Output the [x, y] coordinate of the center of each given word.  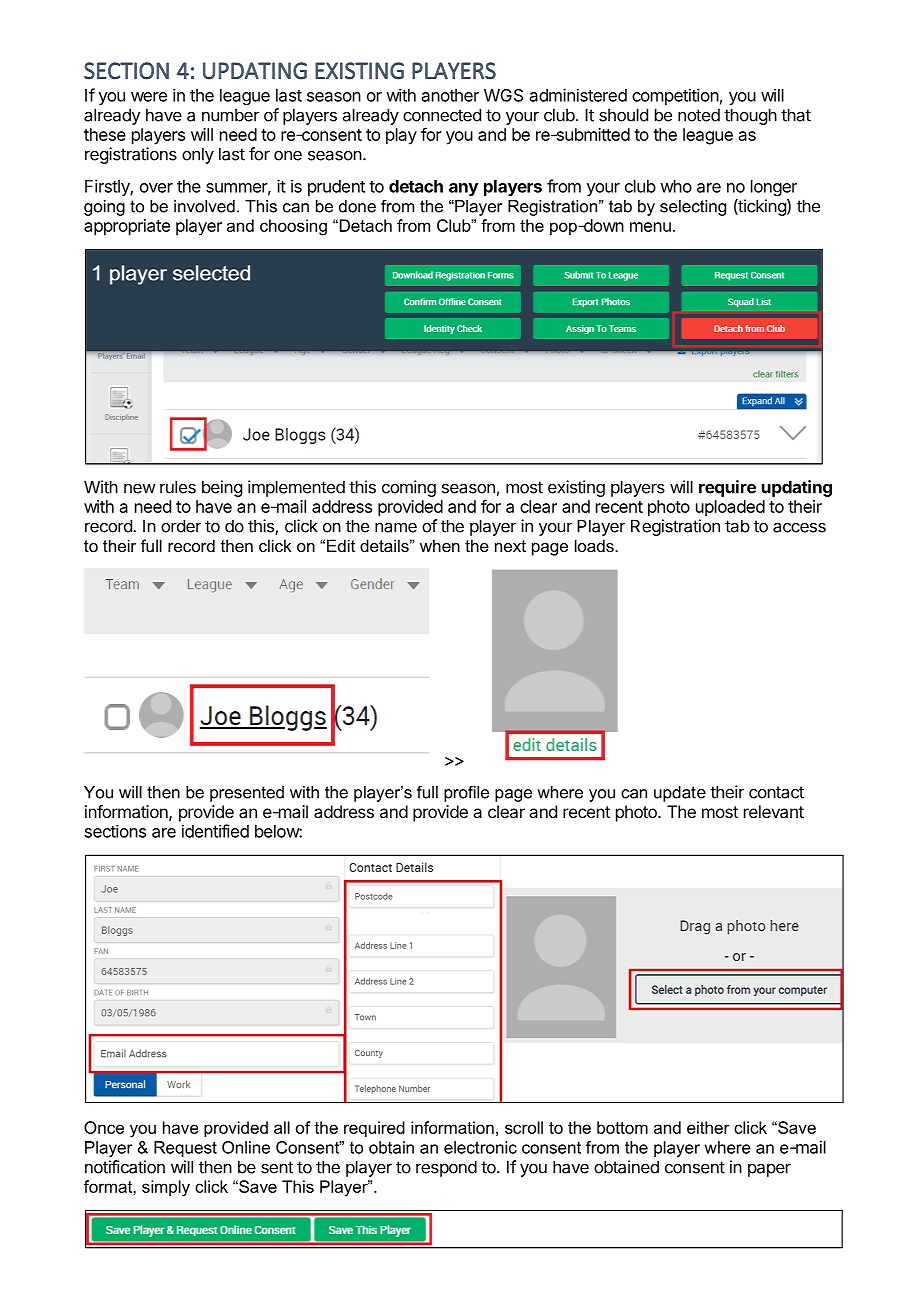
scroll [524, 1127]
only [198, 155]
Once [104, 1127]
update [680, 794]
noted [699, 115]
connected [442, 115]
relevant [774, 811]
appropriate [127, 227]
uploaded [730, 508]
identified [215, 831]
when [440, 545]
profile [466, 794]
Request [185, 1149]
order [181, 526]
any [463, 189]
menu [650, 227]
